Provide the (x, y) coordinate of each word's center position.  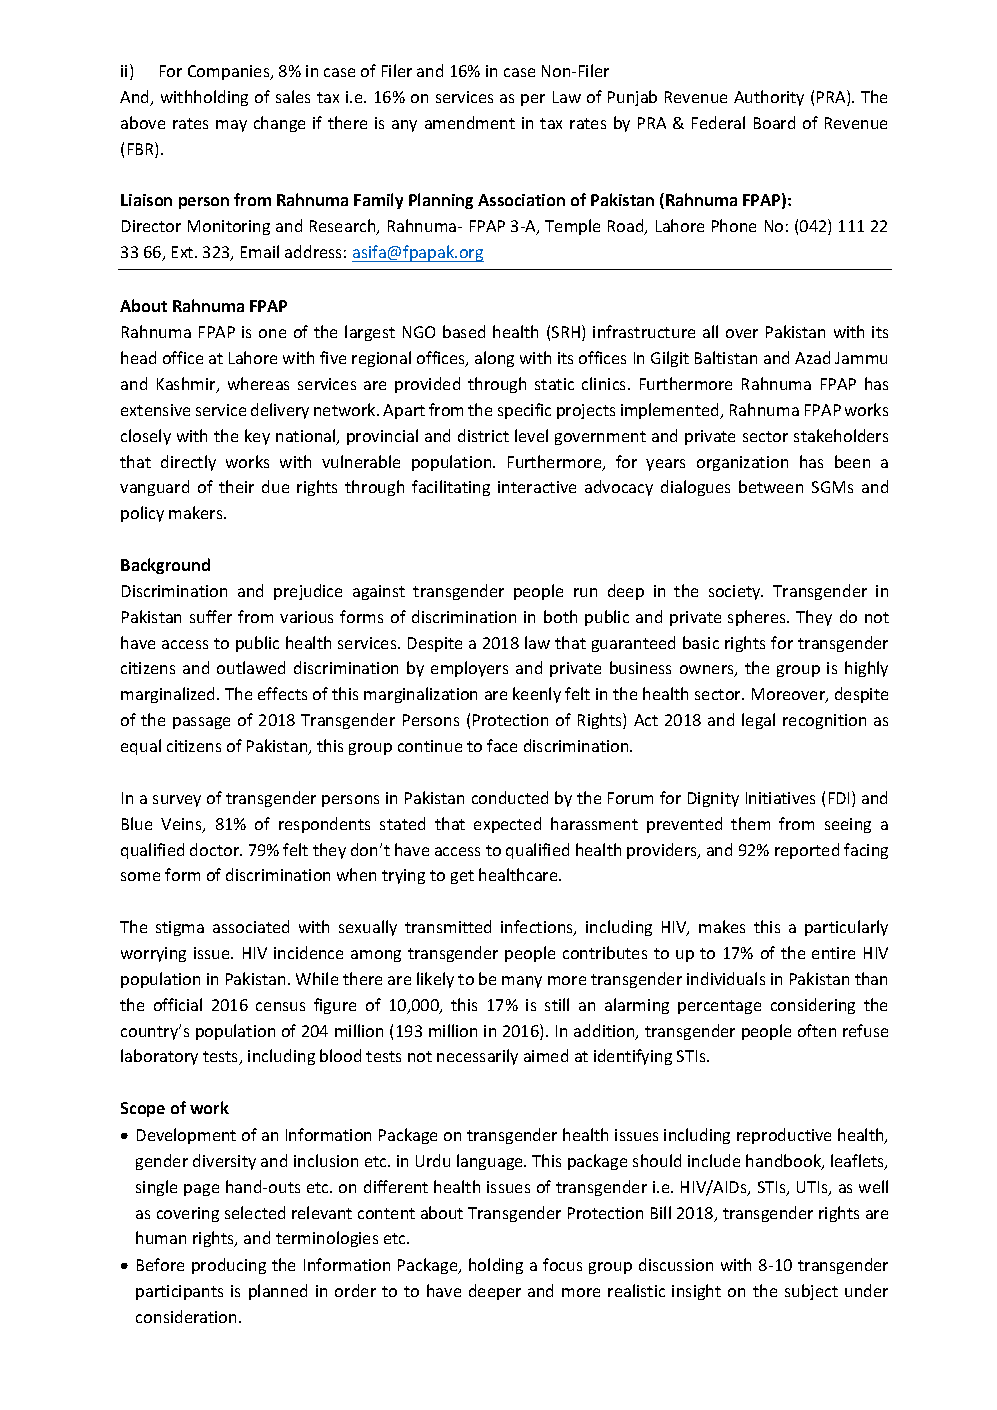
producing (229, 1266)
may (231, 126)
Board (774, 122)
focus (562, 1264)
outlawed (251, 667)
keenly (537, 695)
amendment (470, 122)
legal (758, 721)
